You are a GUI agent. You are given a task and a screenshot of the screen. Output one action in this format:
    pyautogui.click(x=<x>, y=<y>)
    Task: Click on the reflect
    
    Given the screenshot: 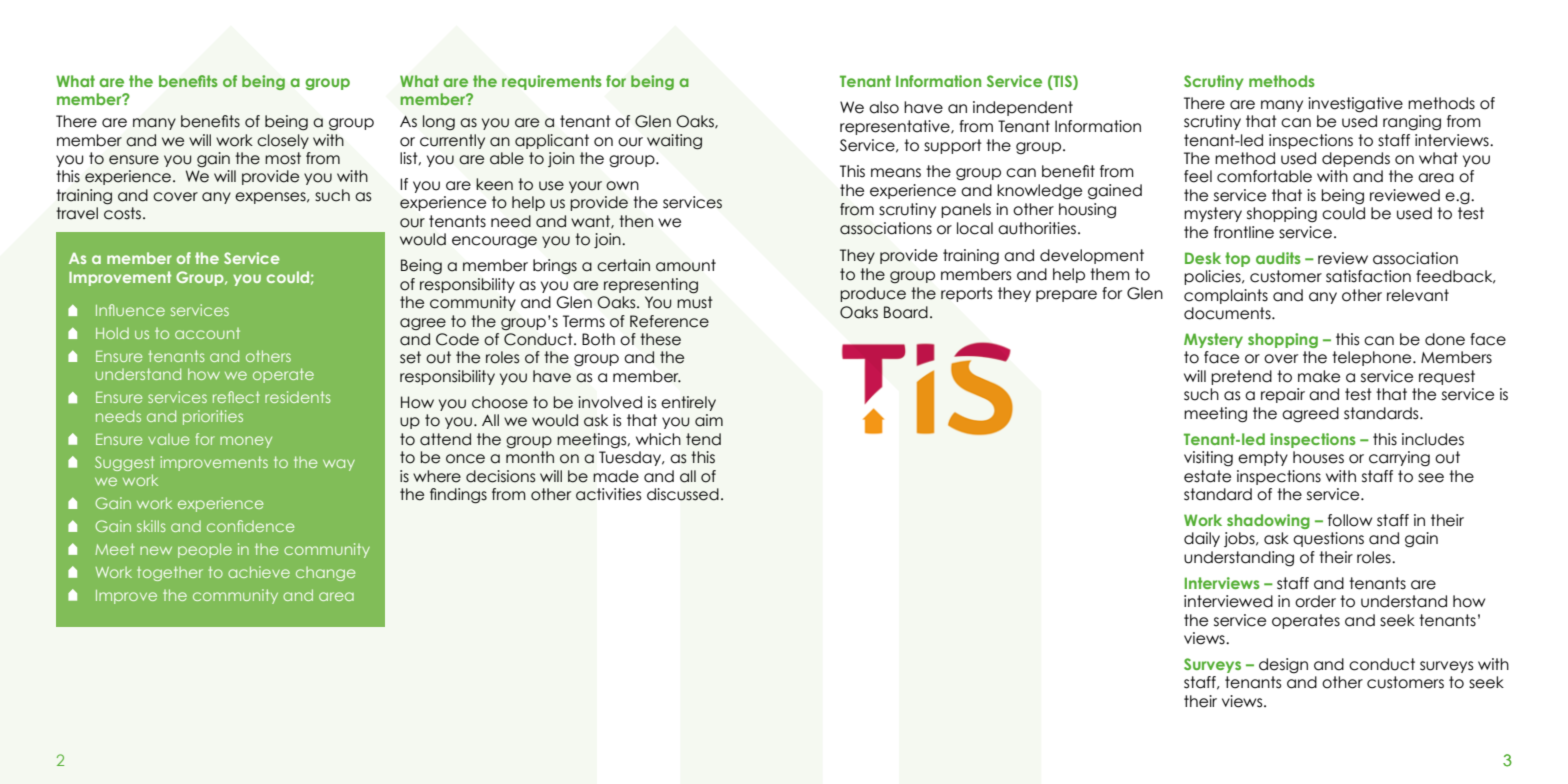 What is the action you would take?
    pyautogui.click(x=236, y=397)
